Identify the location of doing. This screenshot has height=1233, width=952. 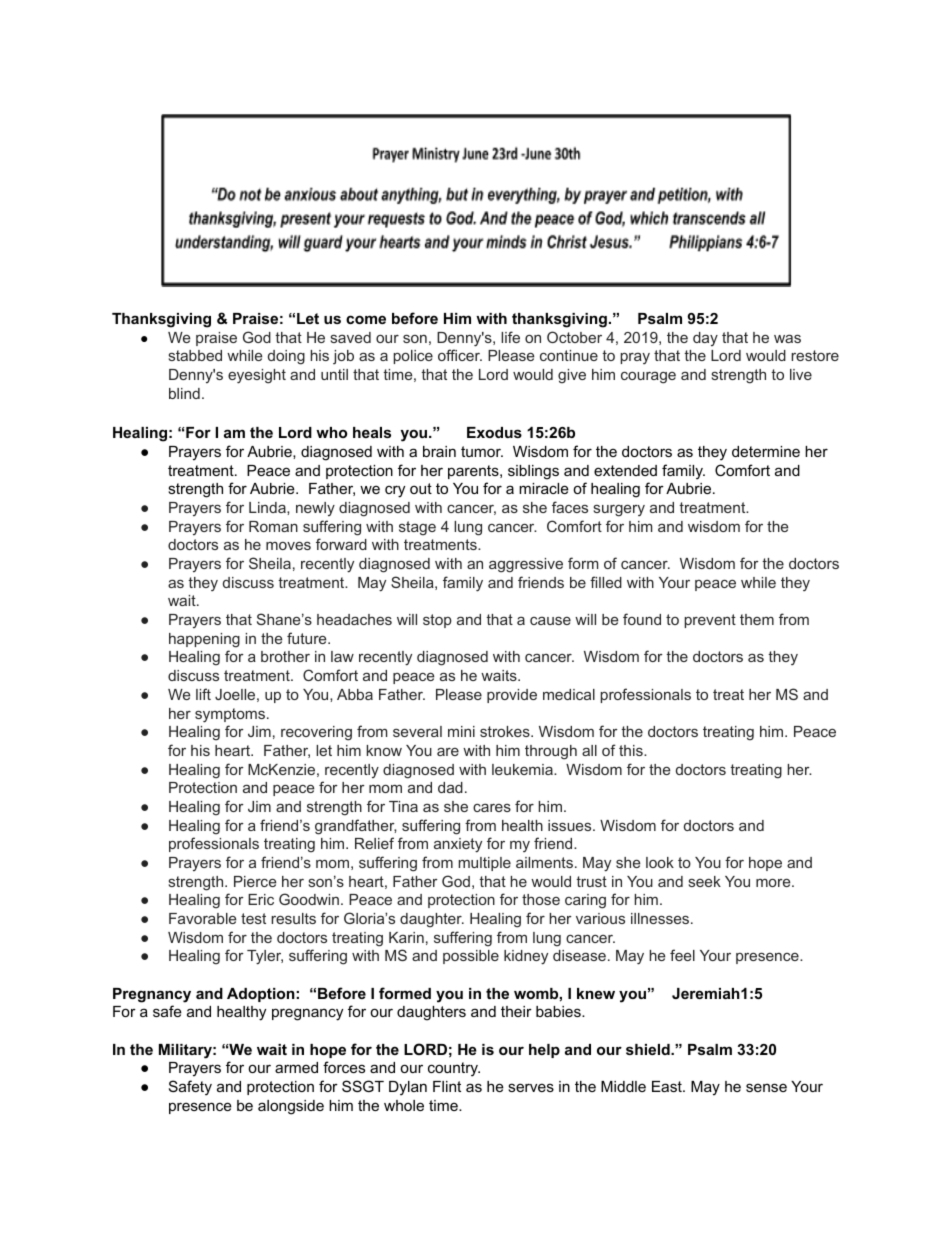
(286, 357).
